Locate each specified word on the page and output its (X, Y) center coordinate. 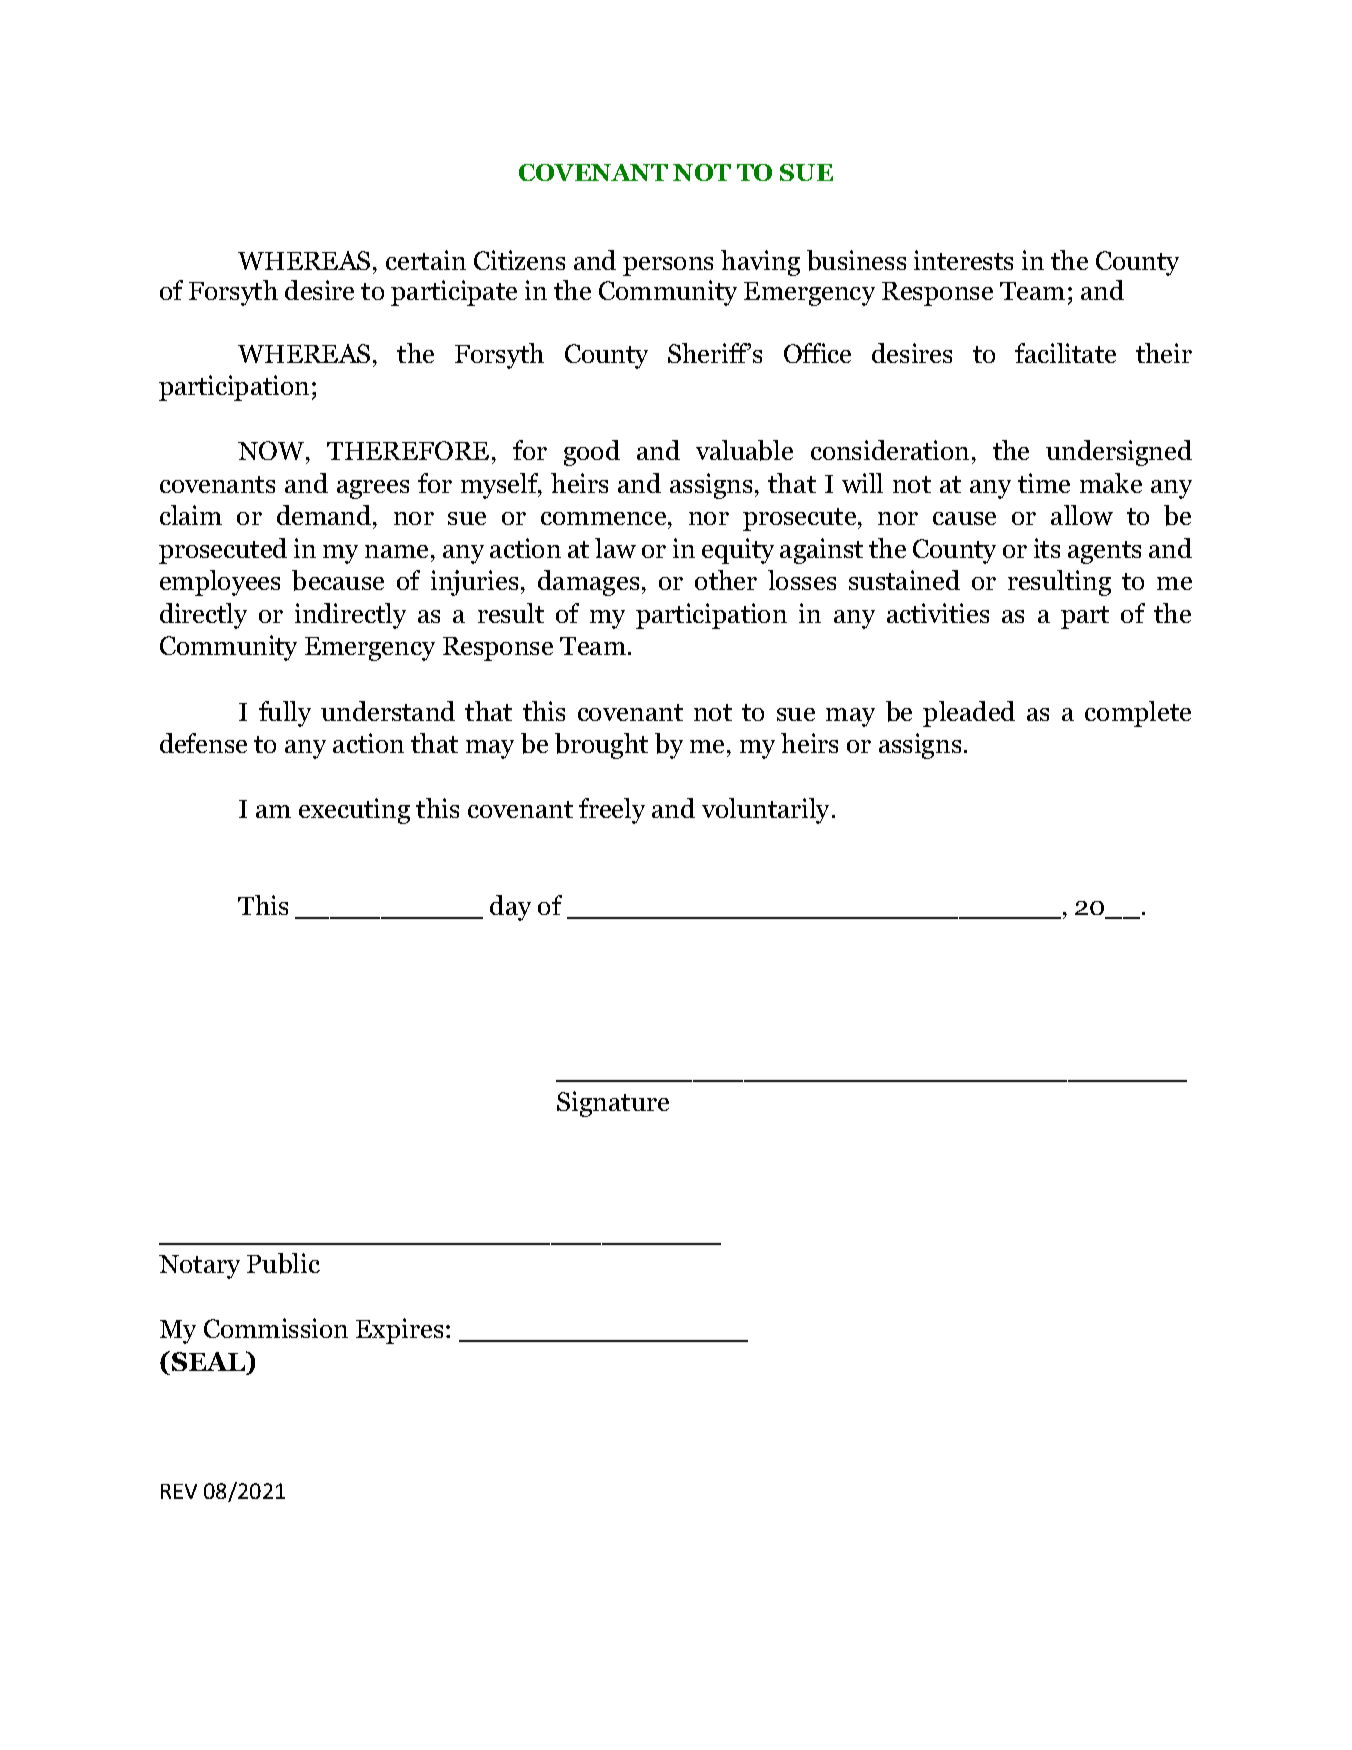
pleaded (969, 714)
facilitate (1065, 353)
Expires (399, 1331)
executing (354, 811)
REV (179, 1491)
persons (668, 266)
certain (426, 260)
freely (612, 811)
